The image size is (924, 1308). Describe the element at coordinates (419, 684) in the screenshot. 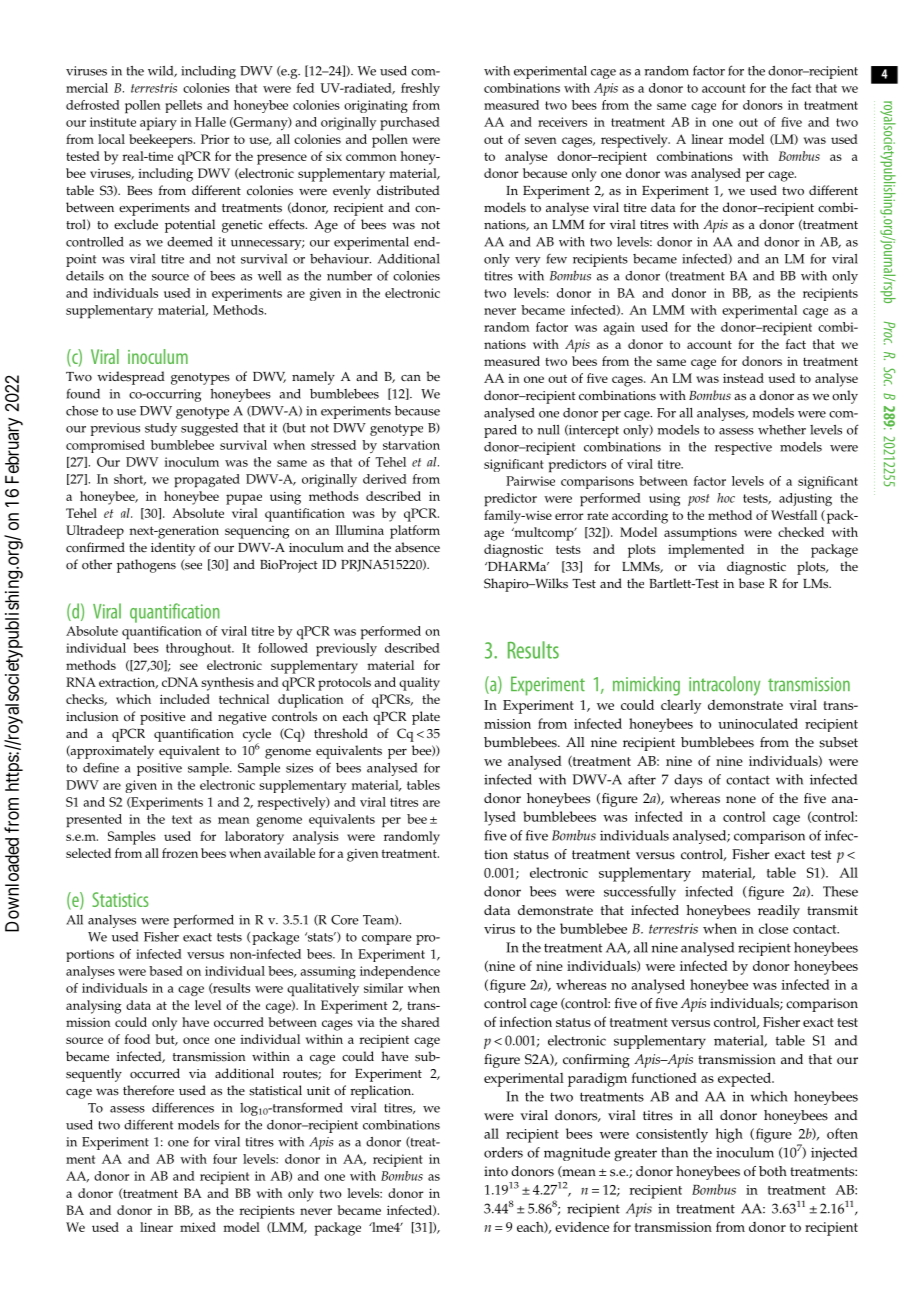

I see `quality` at that location.
